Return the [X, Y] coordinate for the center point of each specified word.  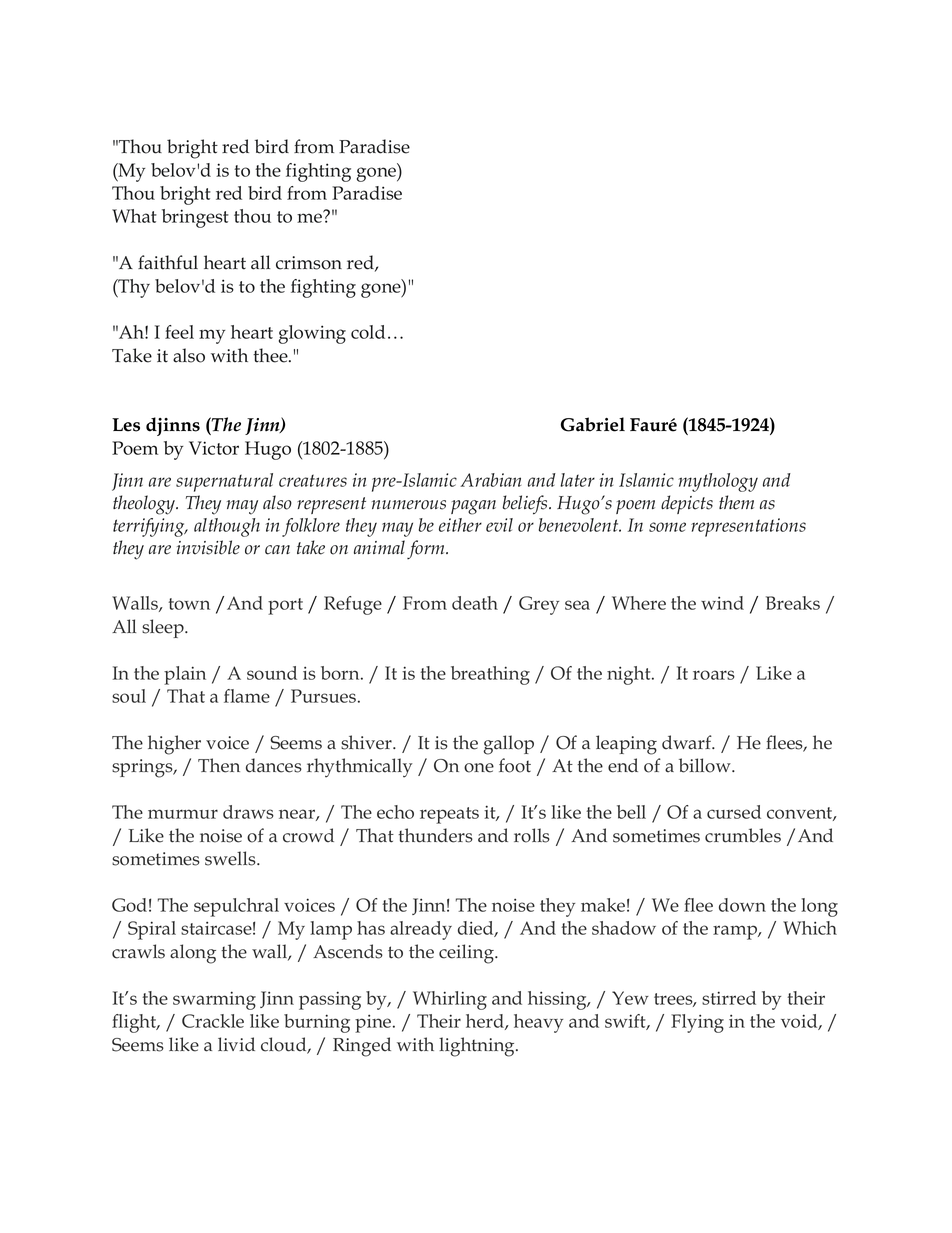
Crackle [213, 1021]
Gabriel [593, 424]
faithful [168, 262]
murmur [183, 814]
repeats [449, 815]
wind [722, 603]
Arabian [490, 480]
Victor [214, 448]
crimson [309, 263]
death [475, 603]
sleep [164, 628]
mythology [718, 482]
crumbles [743, 835]
